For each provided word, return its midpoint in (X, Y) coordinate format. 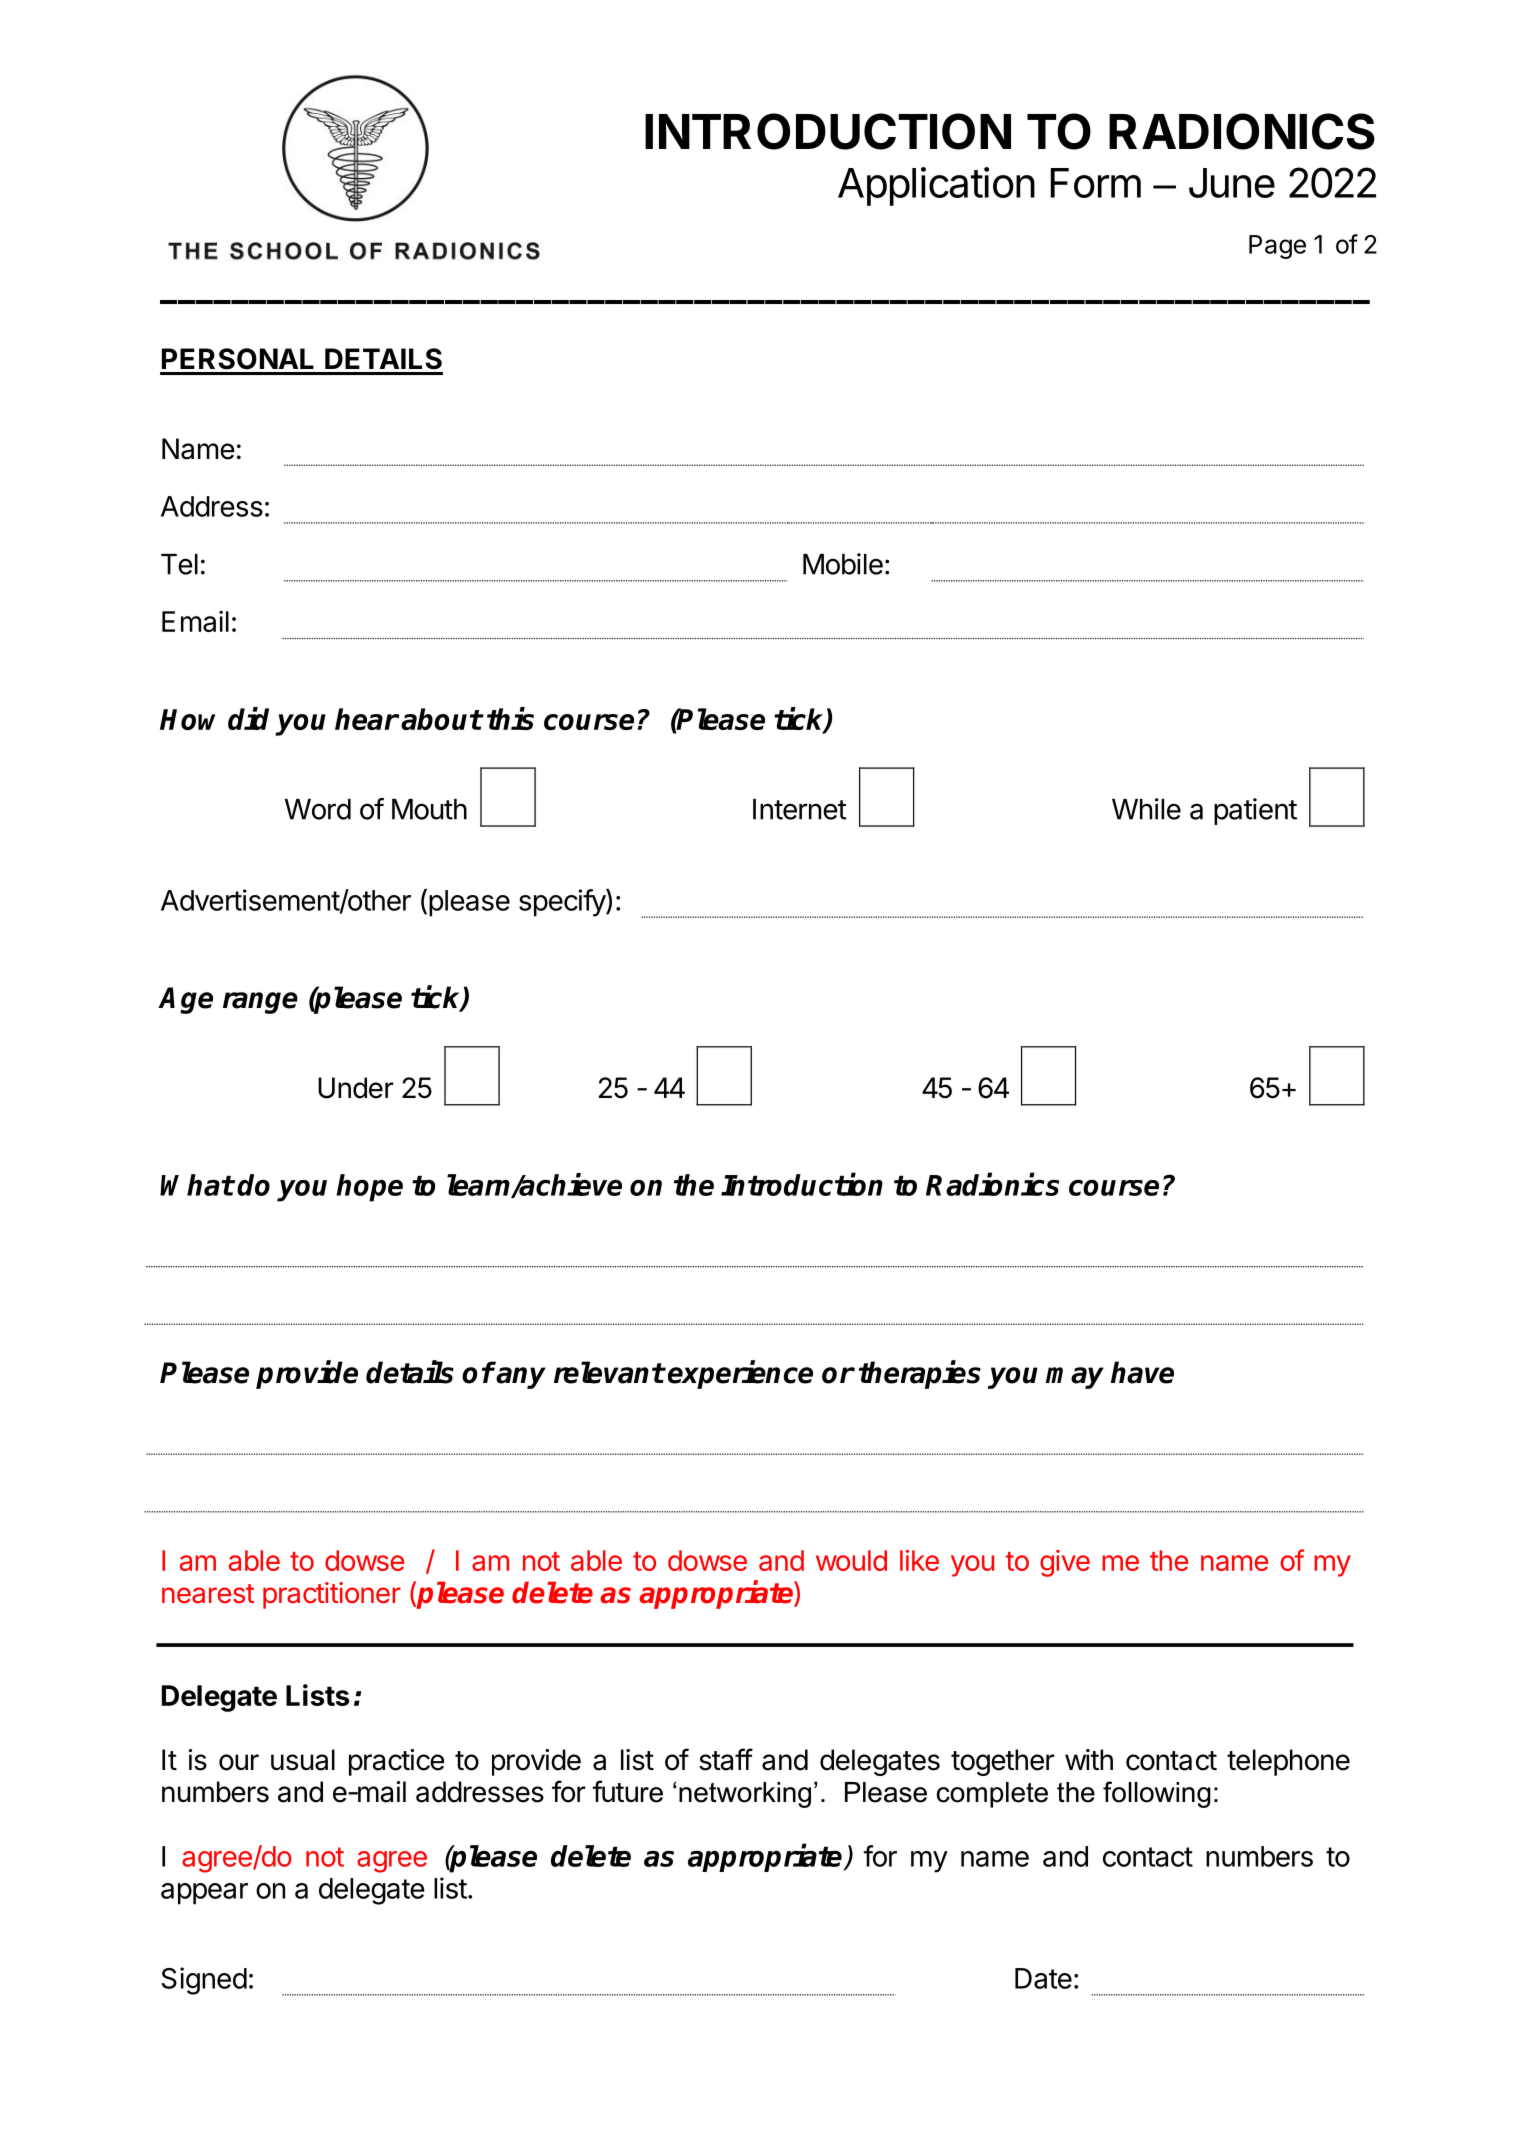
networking (745, 1795)
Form (1096, 183)
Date (1043, 1978)
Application (936, 186)
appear (204, 1894)
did (248, 718)
